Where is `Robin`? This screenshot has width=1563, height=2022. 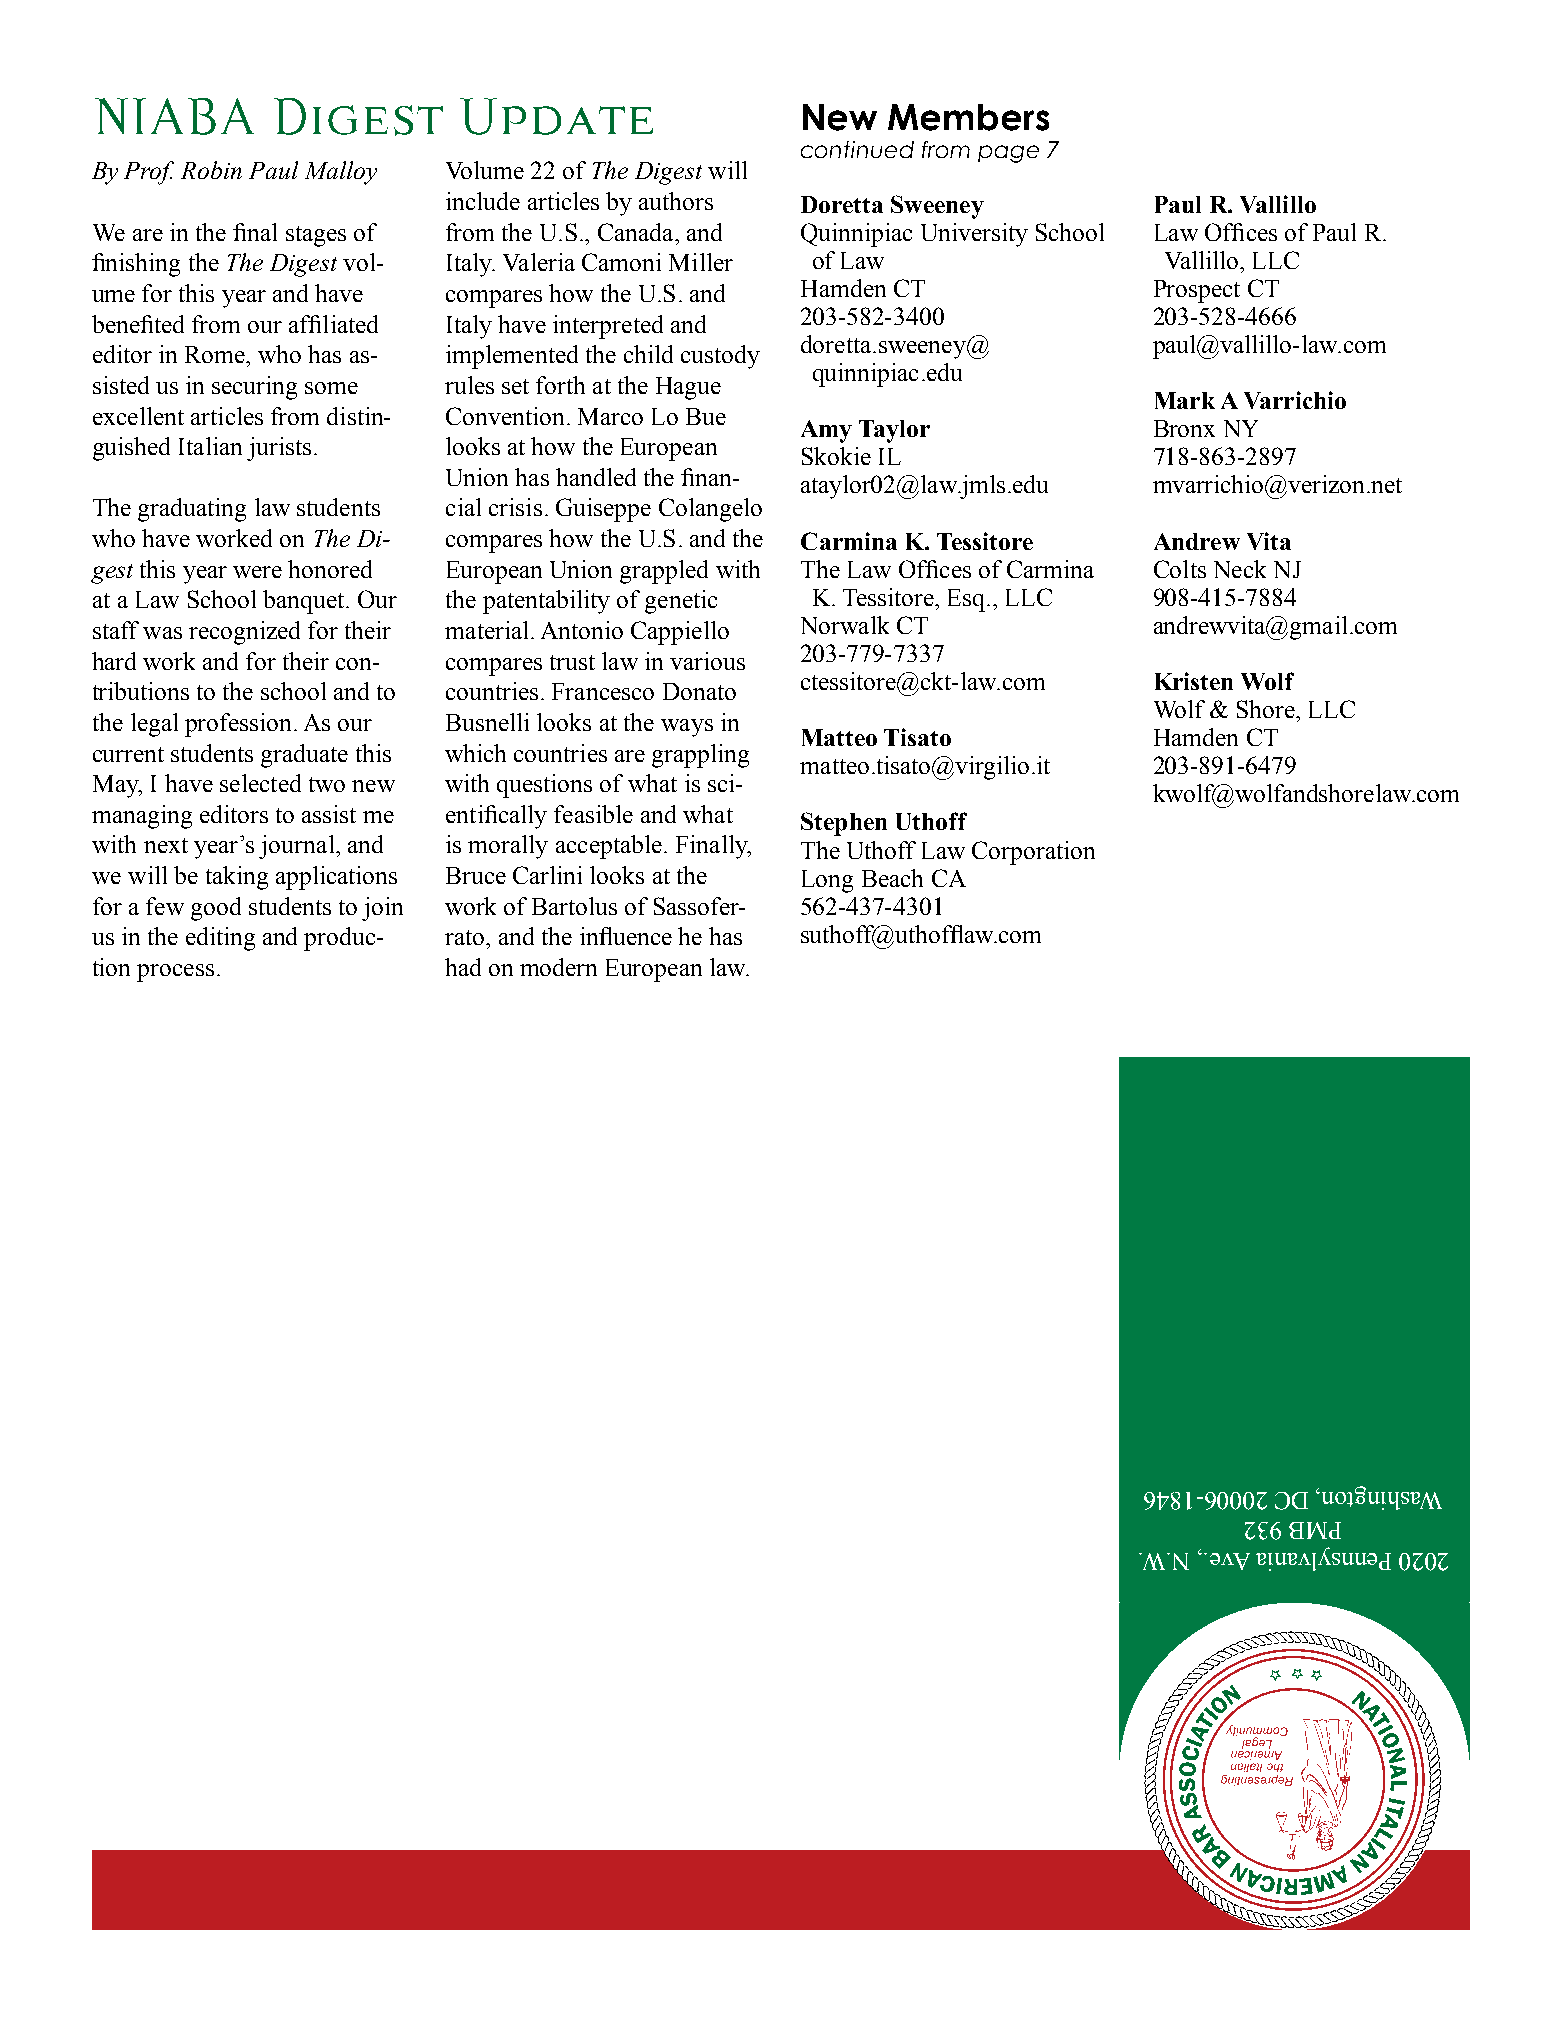
Robin is located at coordinates (211, 170).
